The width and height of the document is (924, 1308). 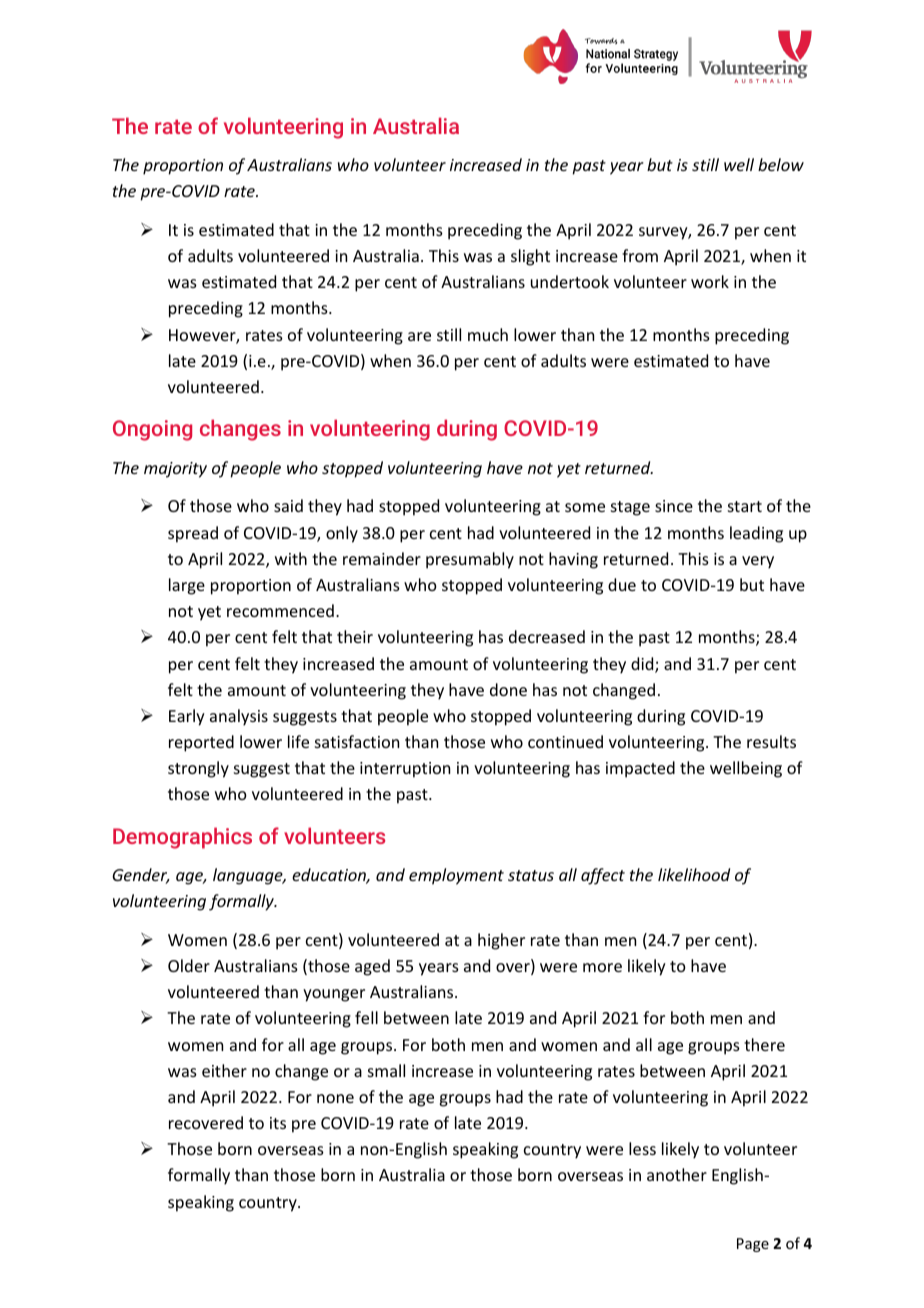 What do you see at coordinates (419, 336) in the document?
I see `are` at bounding box center [419, 336].
